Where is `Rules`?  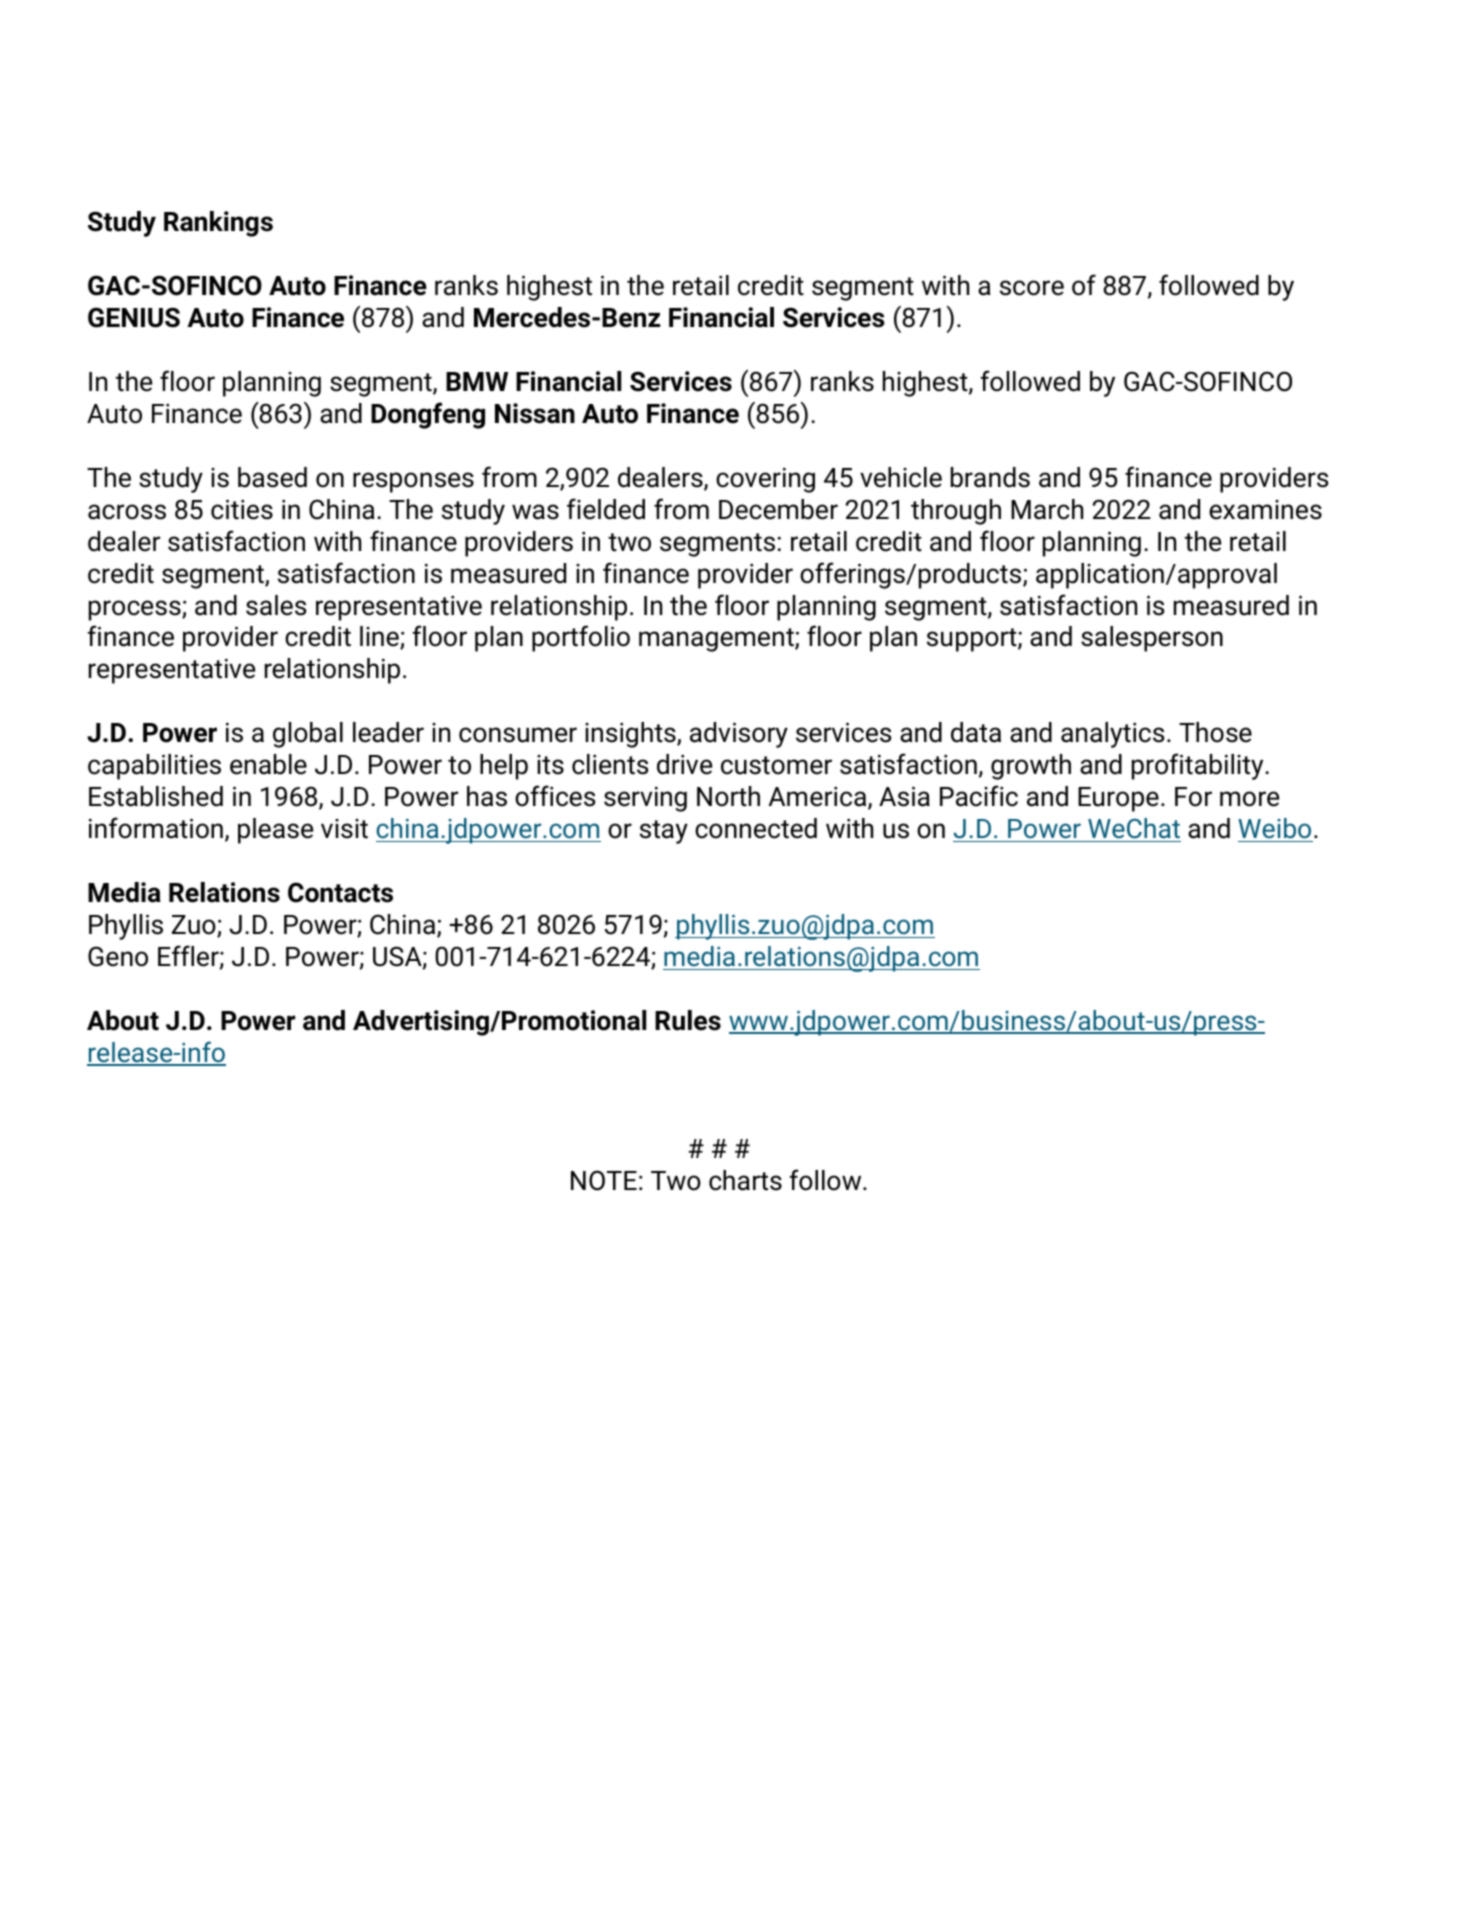 Rules is located at coordinates (688, 1020).
